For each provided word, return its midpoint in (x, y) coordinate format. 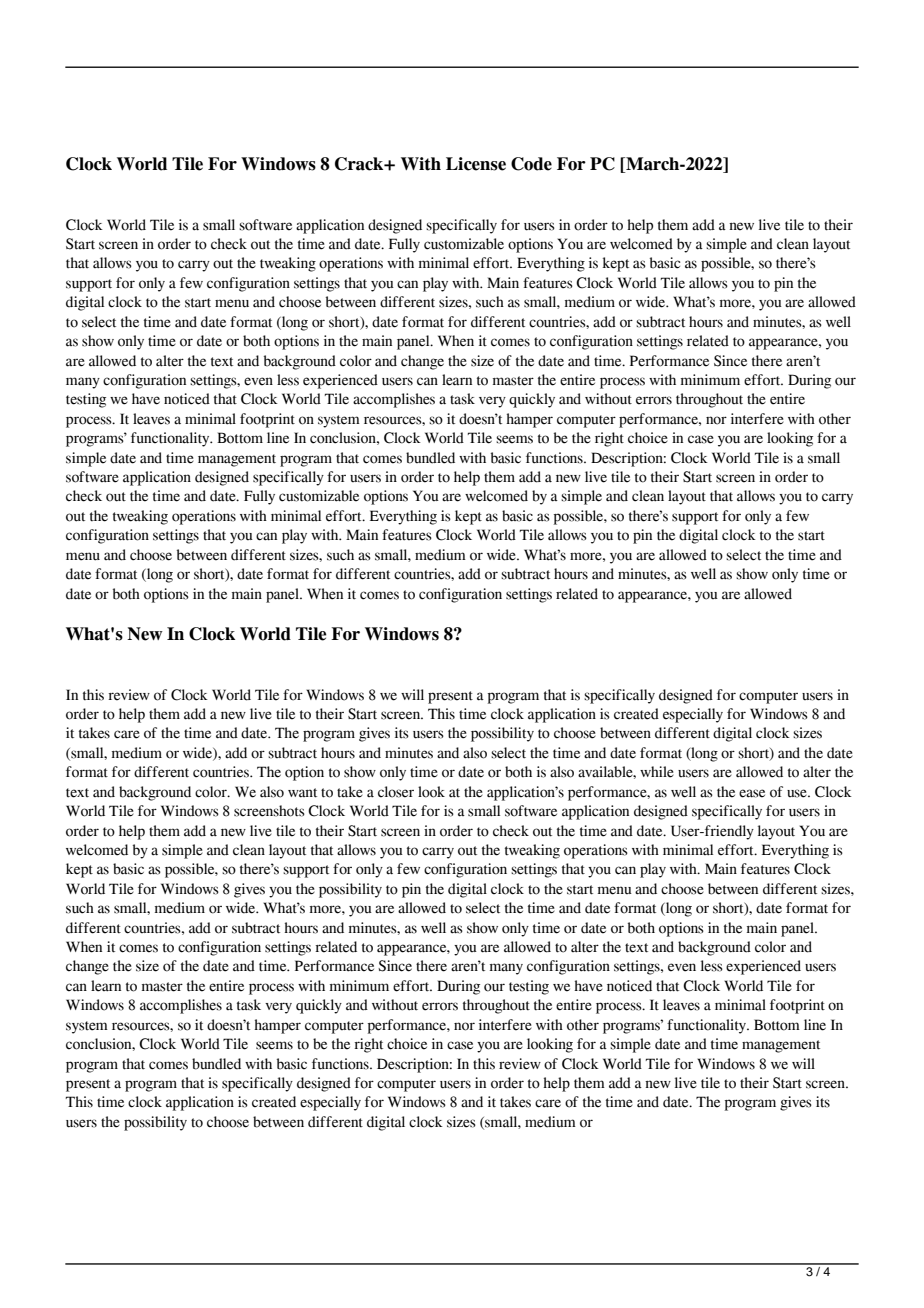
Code (531, 164)
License (476, 164)
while (657, 772)
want (302, 793)
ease (752, 793)
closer (396, 792)
